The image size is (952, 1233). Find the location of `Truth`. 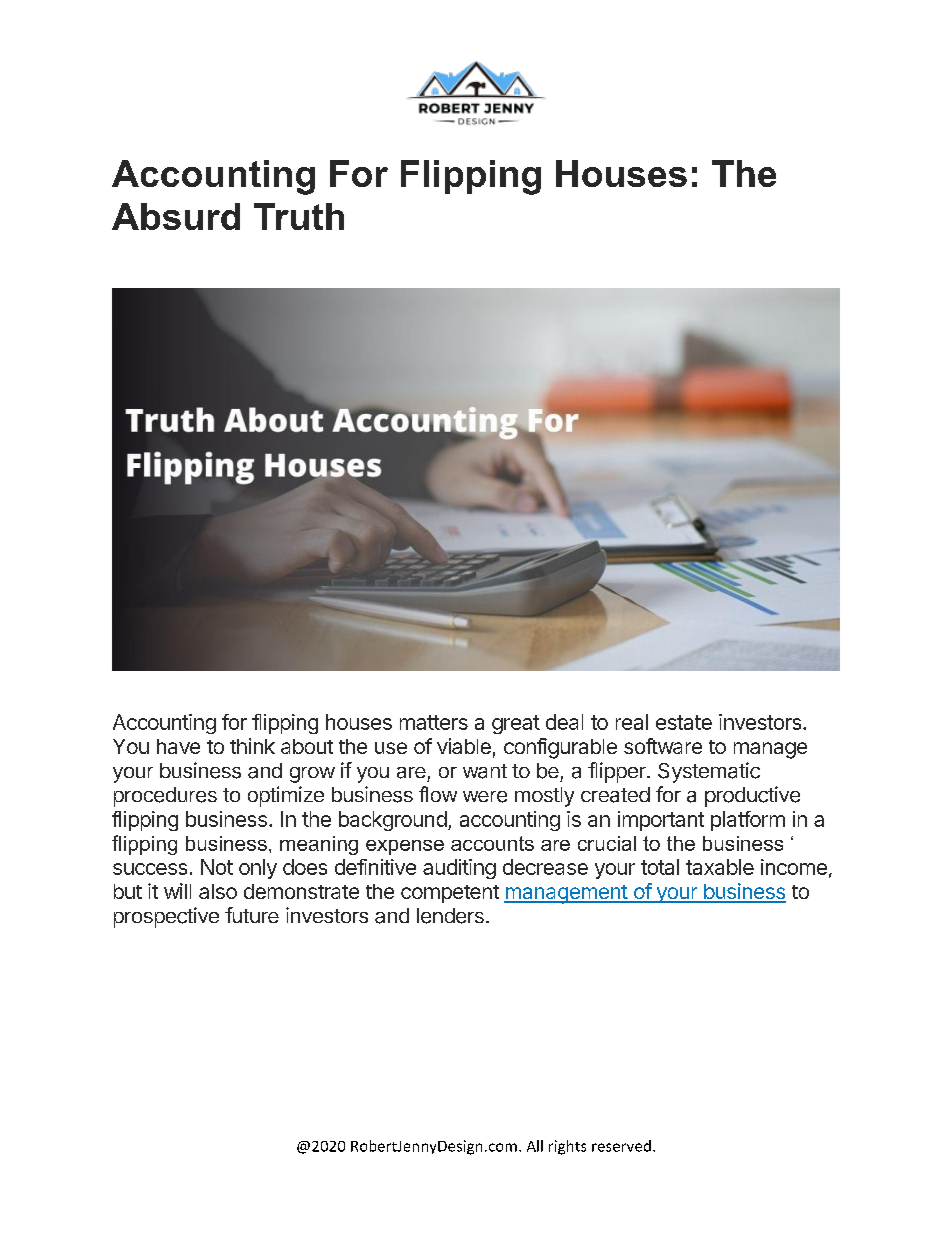

Truth is located at coordinates (299, 216).
